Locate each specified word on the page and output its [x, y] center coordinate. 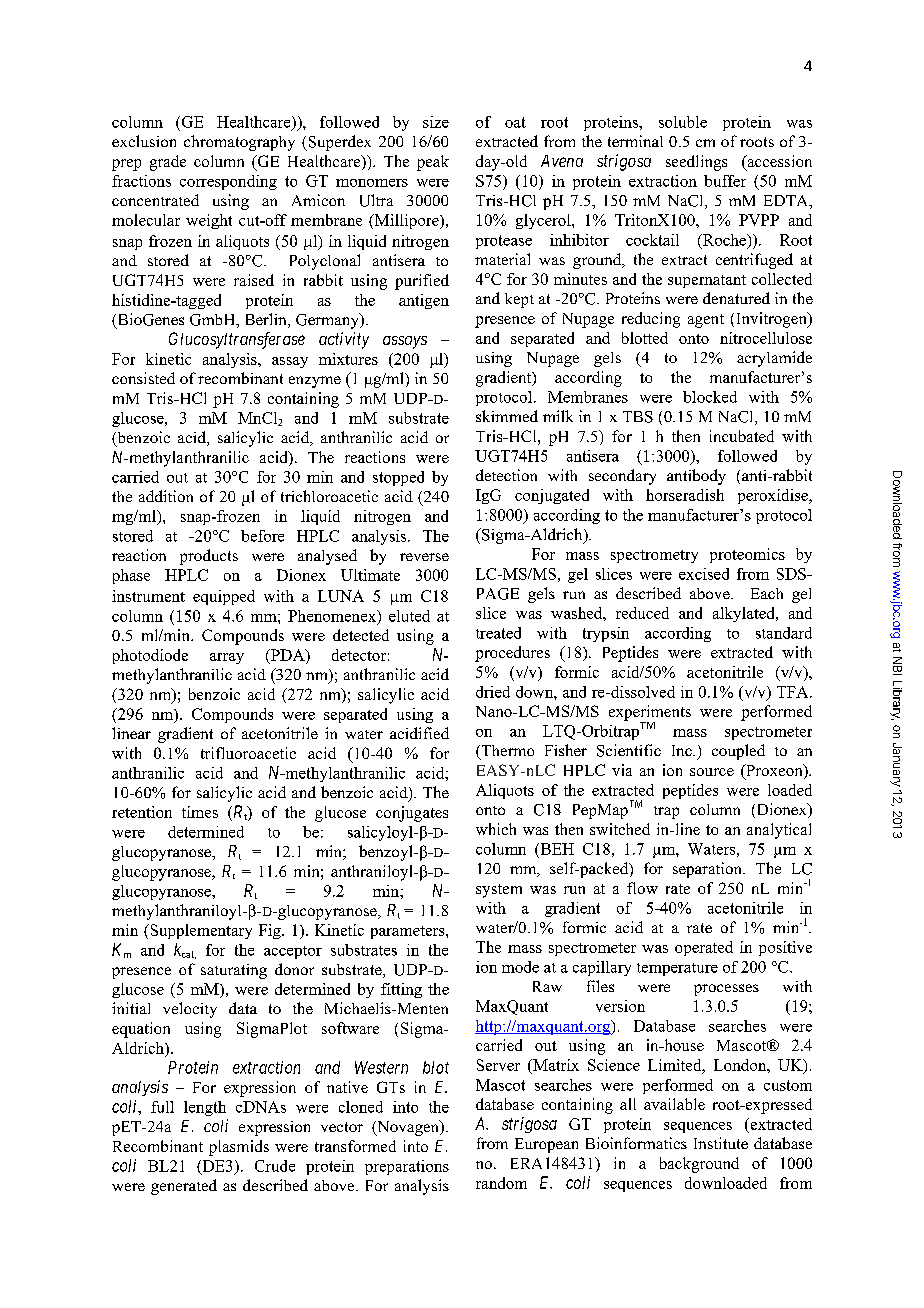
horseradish [685, 495]
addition [166, 496]
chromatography [239, 143]
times [200, 812]
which [496, 829]
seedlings [696, 163]
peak [433, 163]
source [712, 772]
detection [506, 475]
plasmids [239, 1148]
